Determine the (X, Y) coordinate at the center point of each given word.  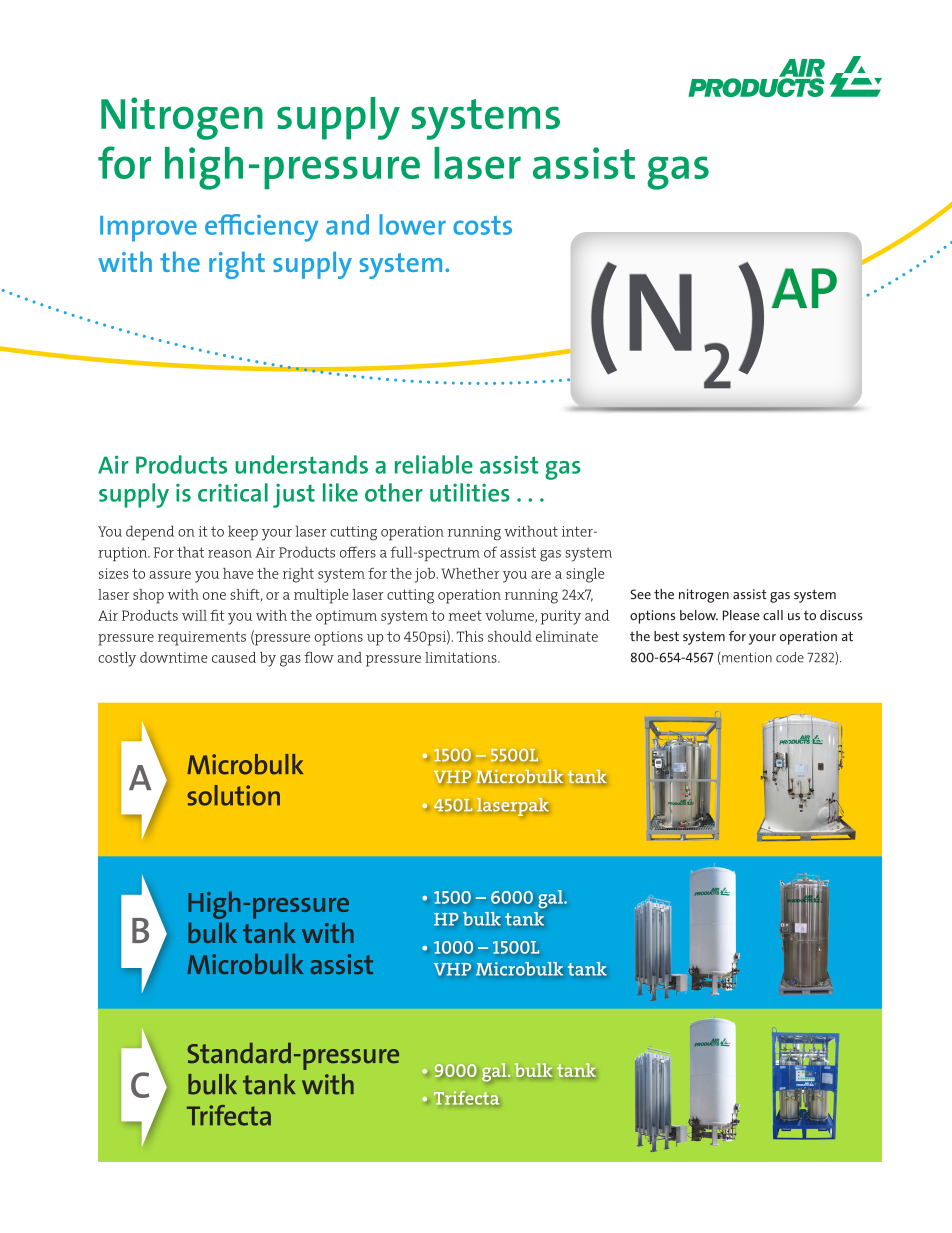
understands (301, 464)
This (470, 636)
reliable (434, 464)
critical (233, 492)
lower (412, 224)
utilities (470, 492)
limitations (462, 657)
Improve (148, 229)
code (790, 657)
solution (233, 795)
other (394, 492)
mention (746, 658)
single (585, 575)
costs (482, 225)
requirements (202, 638)
